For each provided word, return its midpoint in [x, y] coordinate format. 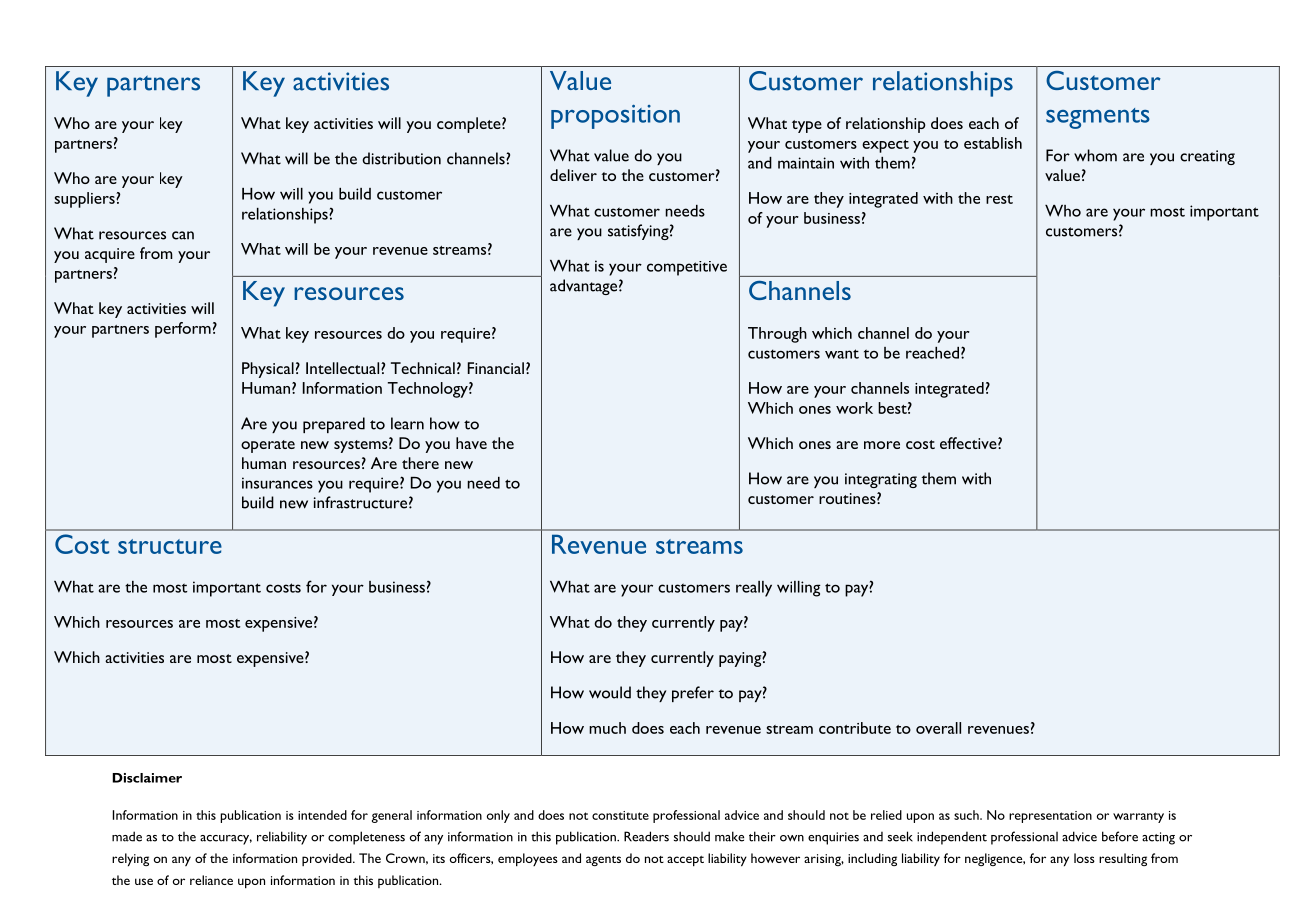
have [471, 443]
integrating [881, 480]
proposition [615, 117]
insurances [277, 483]
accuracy [226, 840]
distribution [401, 158]
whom [1095, 155]
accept [685, 861]
